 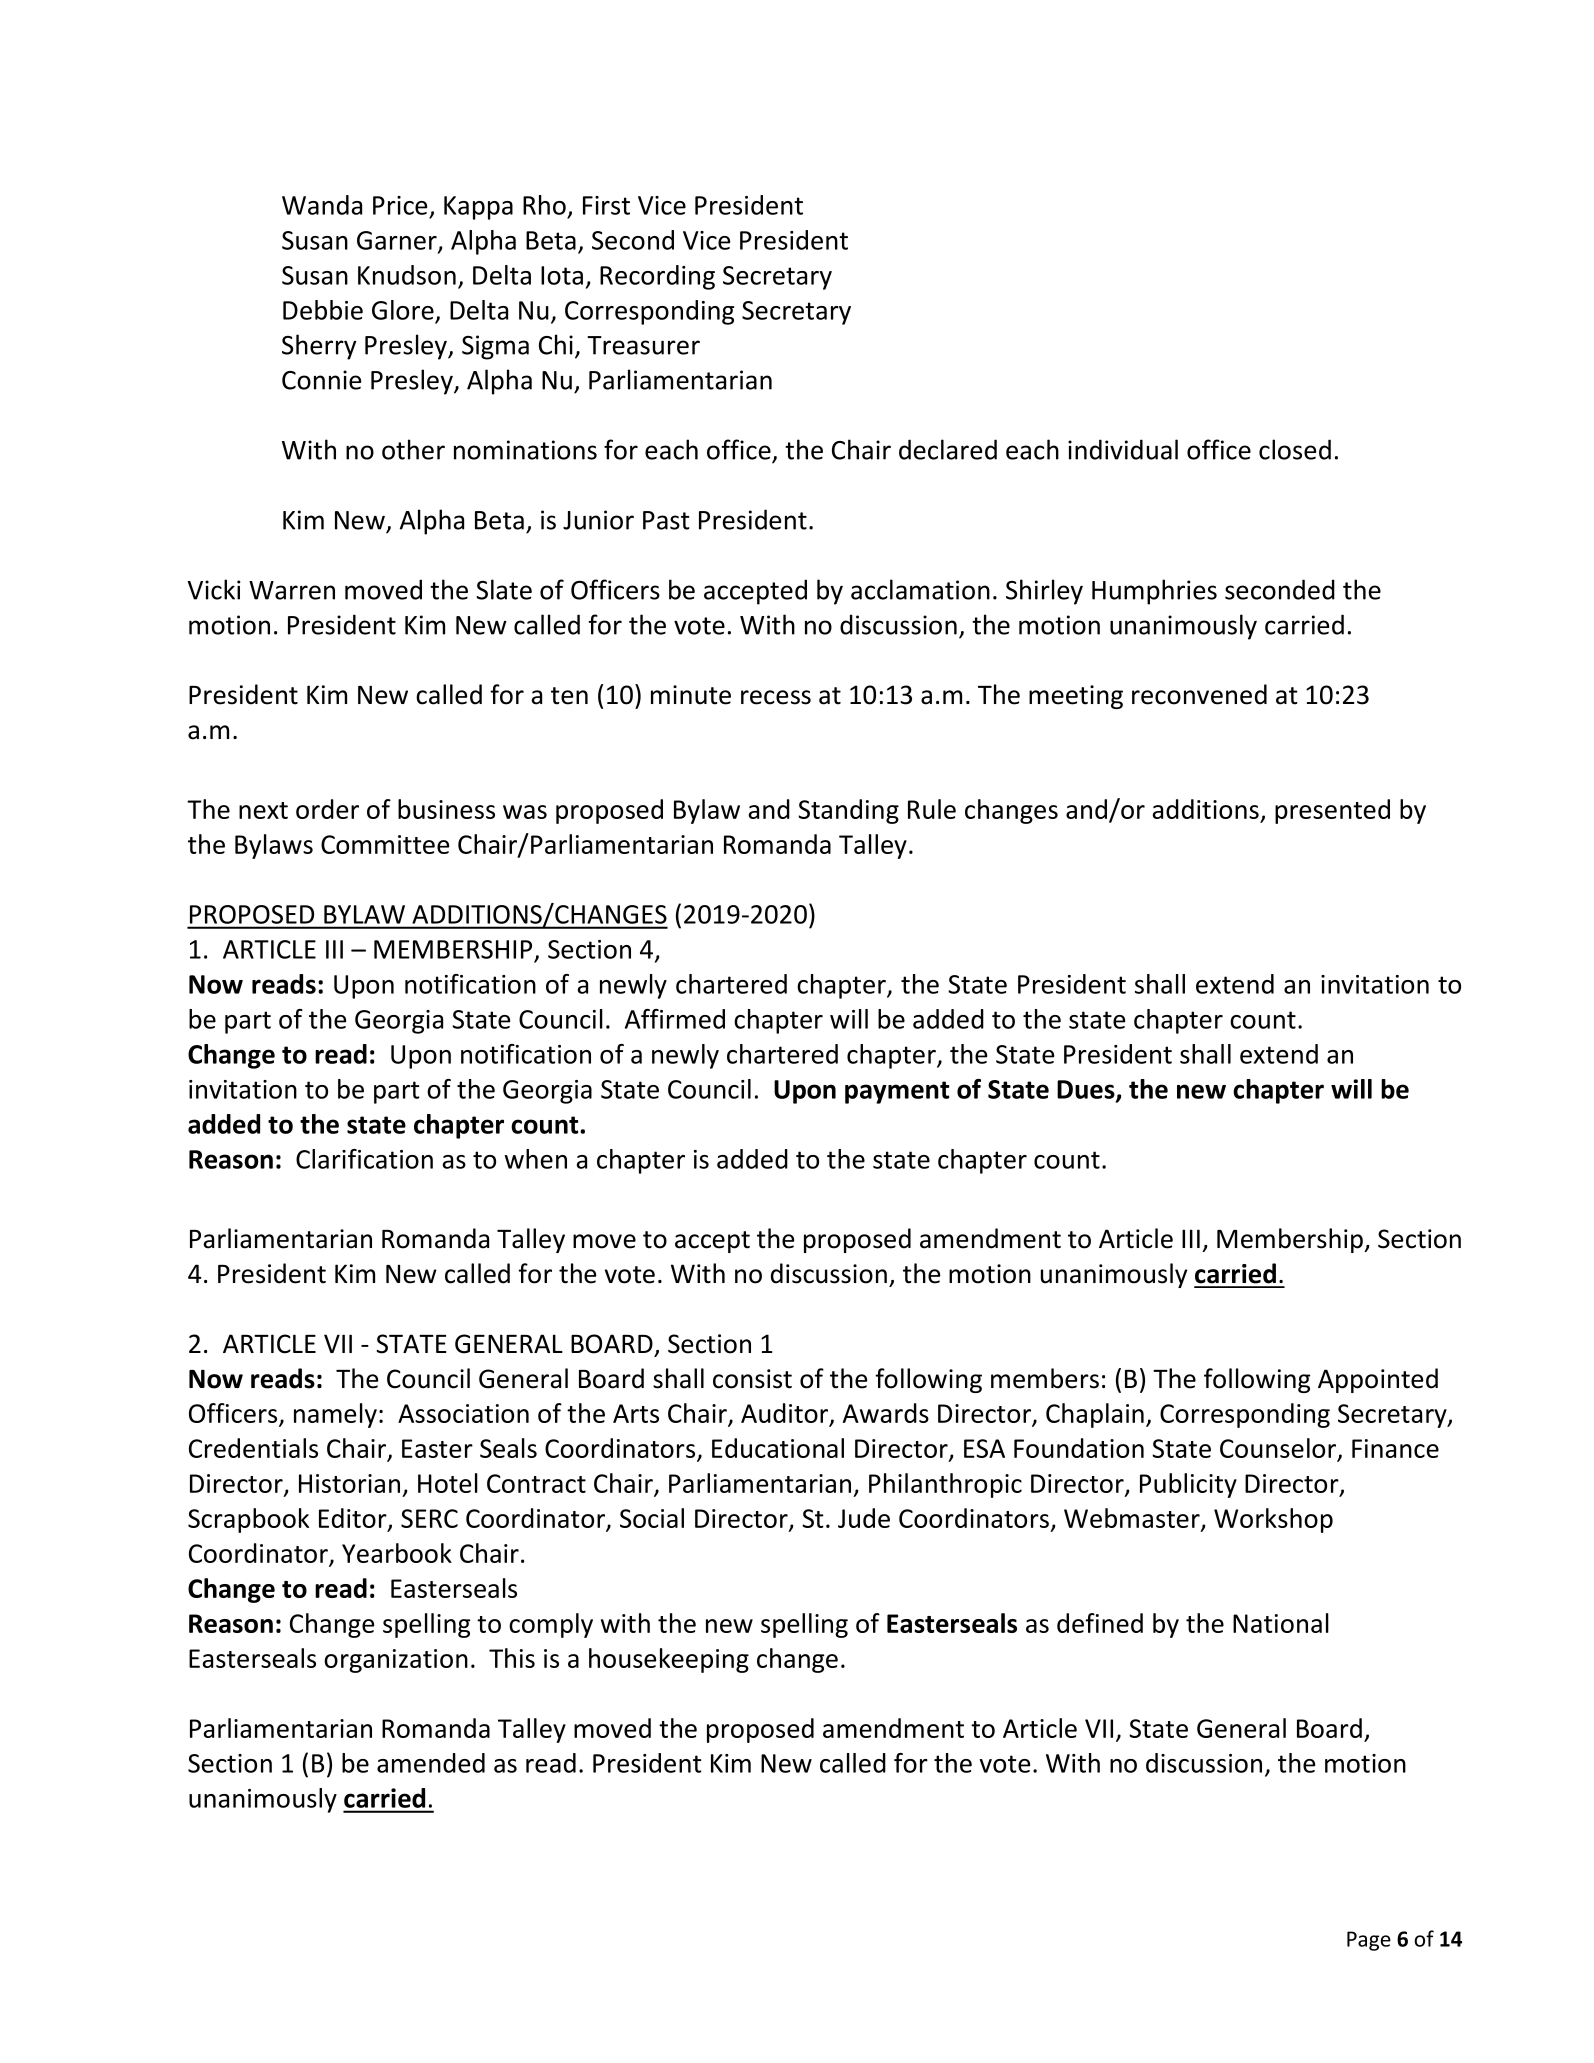 What do you see at coordinates (1369, 1941) in the screenshot?
I see `Page` at bounding box center [1369, 1941].
